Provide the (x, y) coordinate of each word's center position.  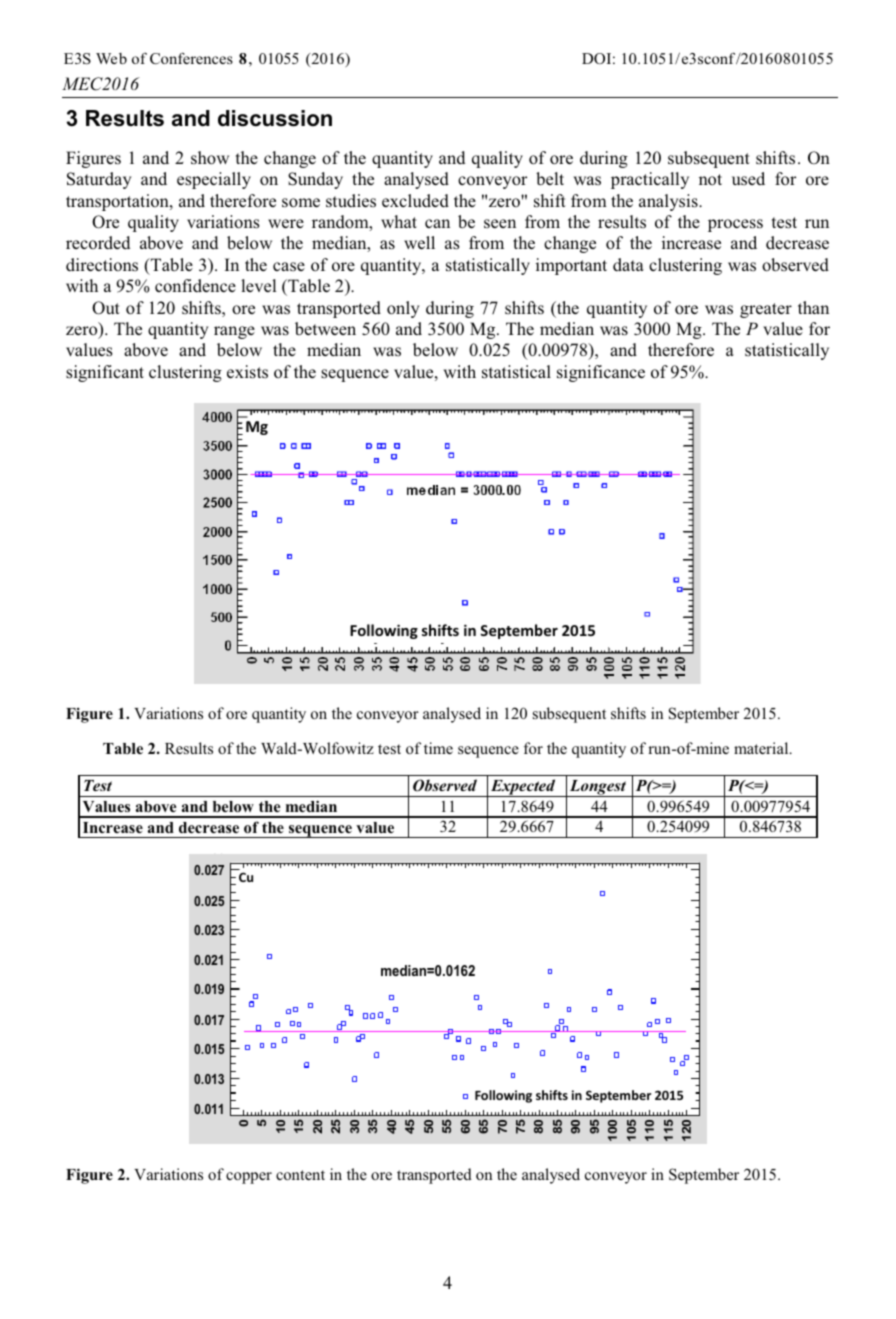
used (748, 179)
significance (601, 373)
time (438, 748)
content (300, 1175)
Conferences (191, 58)
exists (247, 372)
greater (766, 310)
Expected (523, 788)
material (762, 748)
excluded (415, 201)
